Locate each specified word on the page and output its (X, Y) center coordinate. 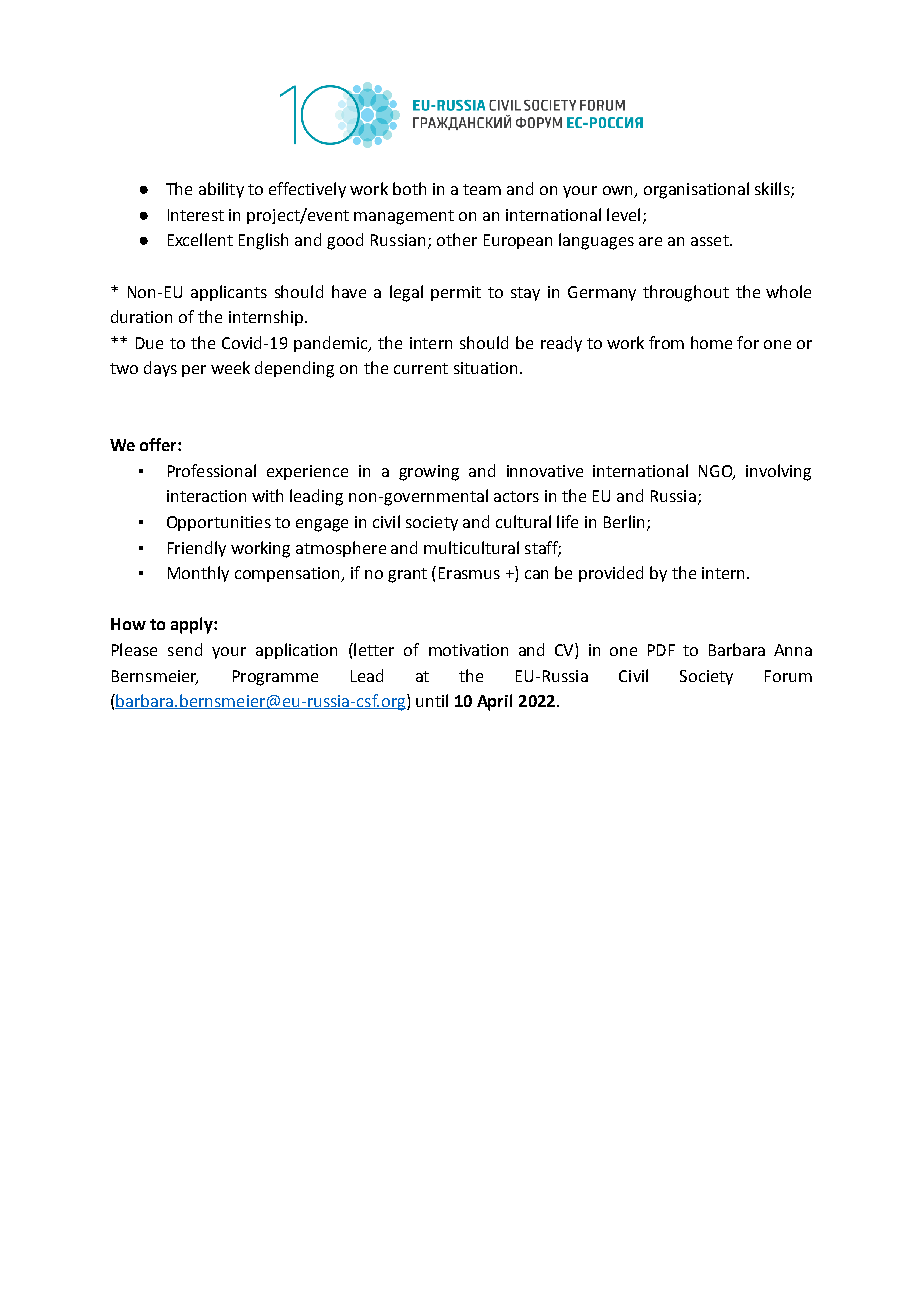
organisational (696, 190)
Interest (196, 215)
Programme (275, 678)
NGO (716, 472)
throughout (686, 293)
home (711, 342)
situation (485, 368)
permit (456, 293)
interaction (206, 496)
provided (611, 574)
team (482, 189)
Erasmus (469, 573)
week (230, 367)
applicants (229, 293)
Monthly (198, 574)
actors (516, 496)
